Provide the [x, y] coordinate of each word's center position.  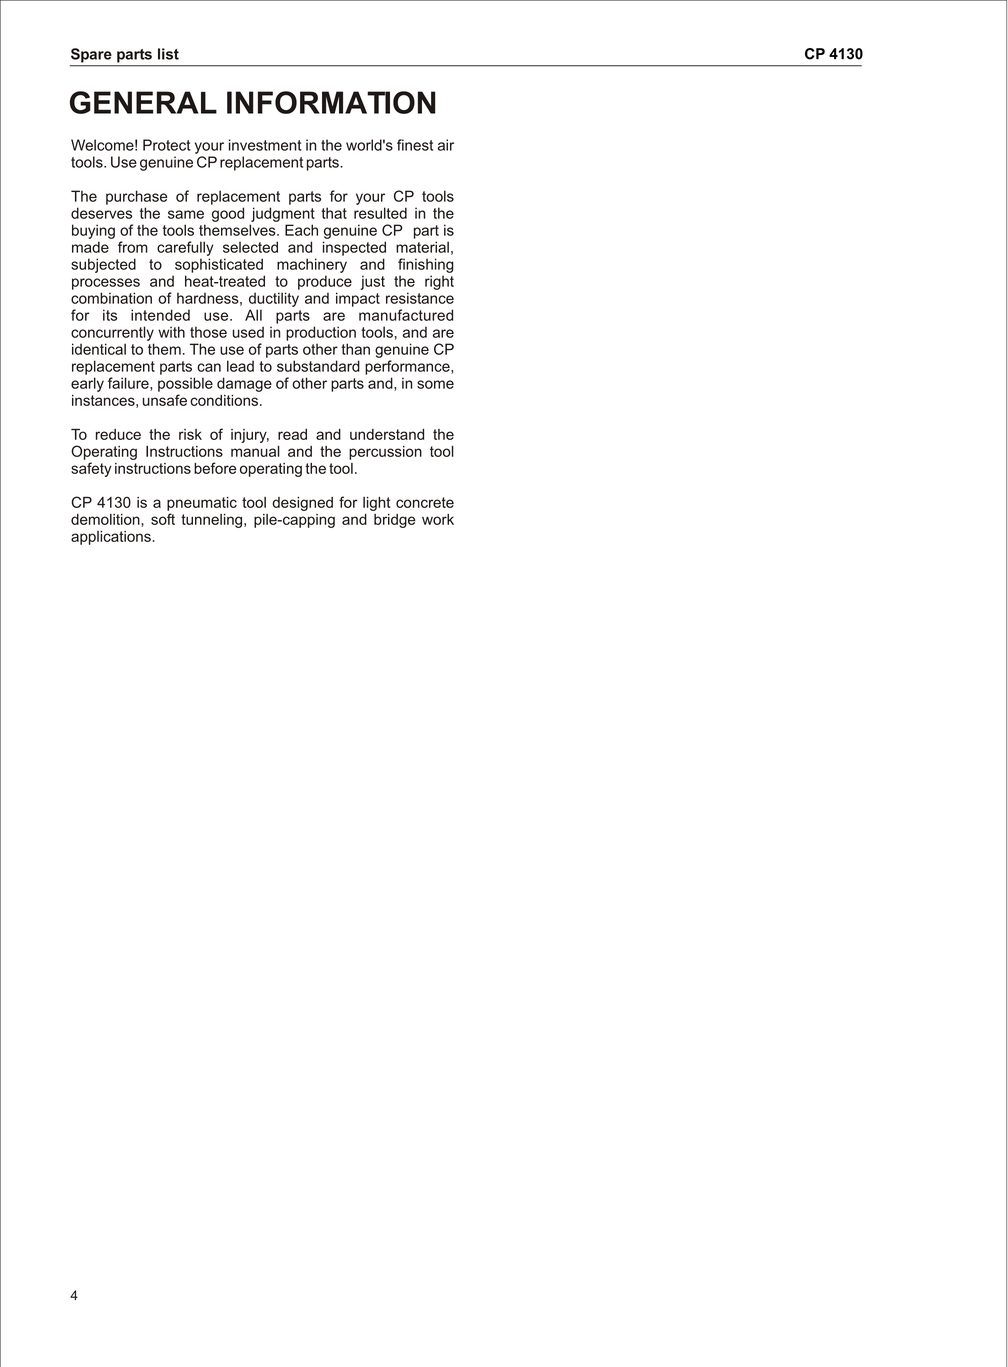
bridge [395, 521]
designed [302, 504]
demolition [106, 519]
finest [415, 145]
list [168, 54]
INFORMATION [331, 102]
